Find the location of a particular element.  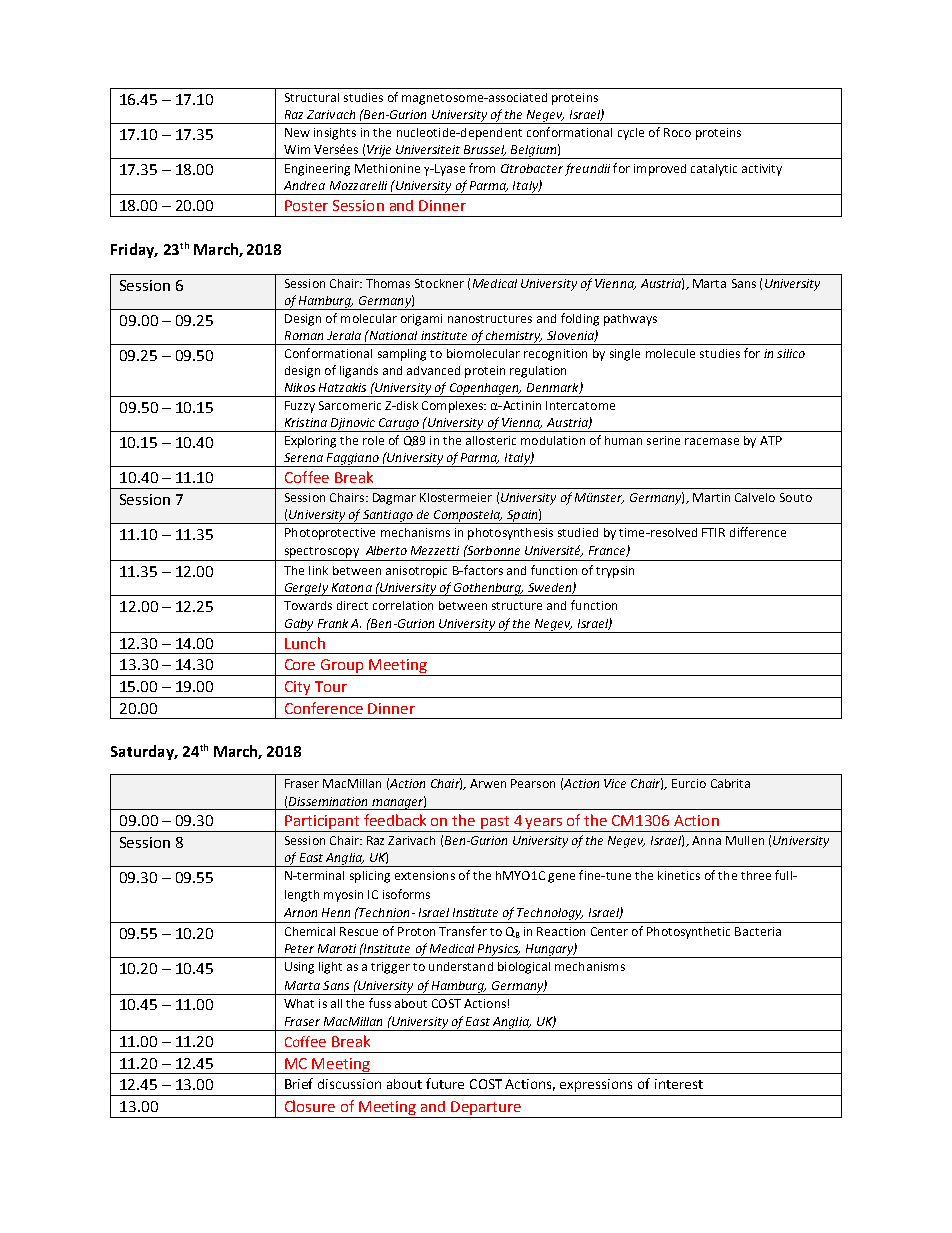

Arwen is located at coordinates (488, 783).
